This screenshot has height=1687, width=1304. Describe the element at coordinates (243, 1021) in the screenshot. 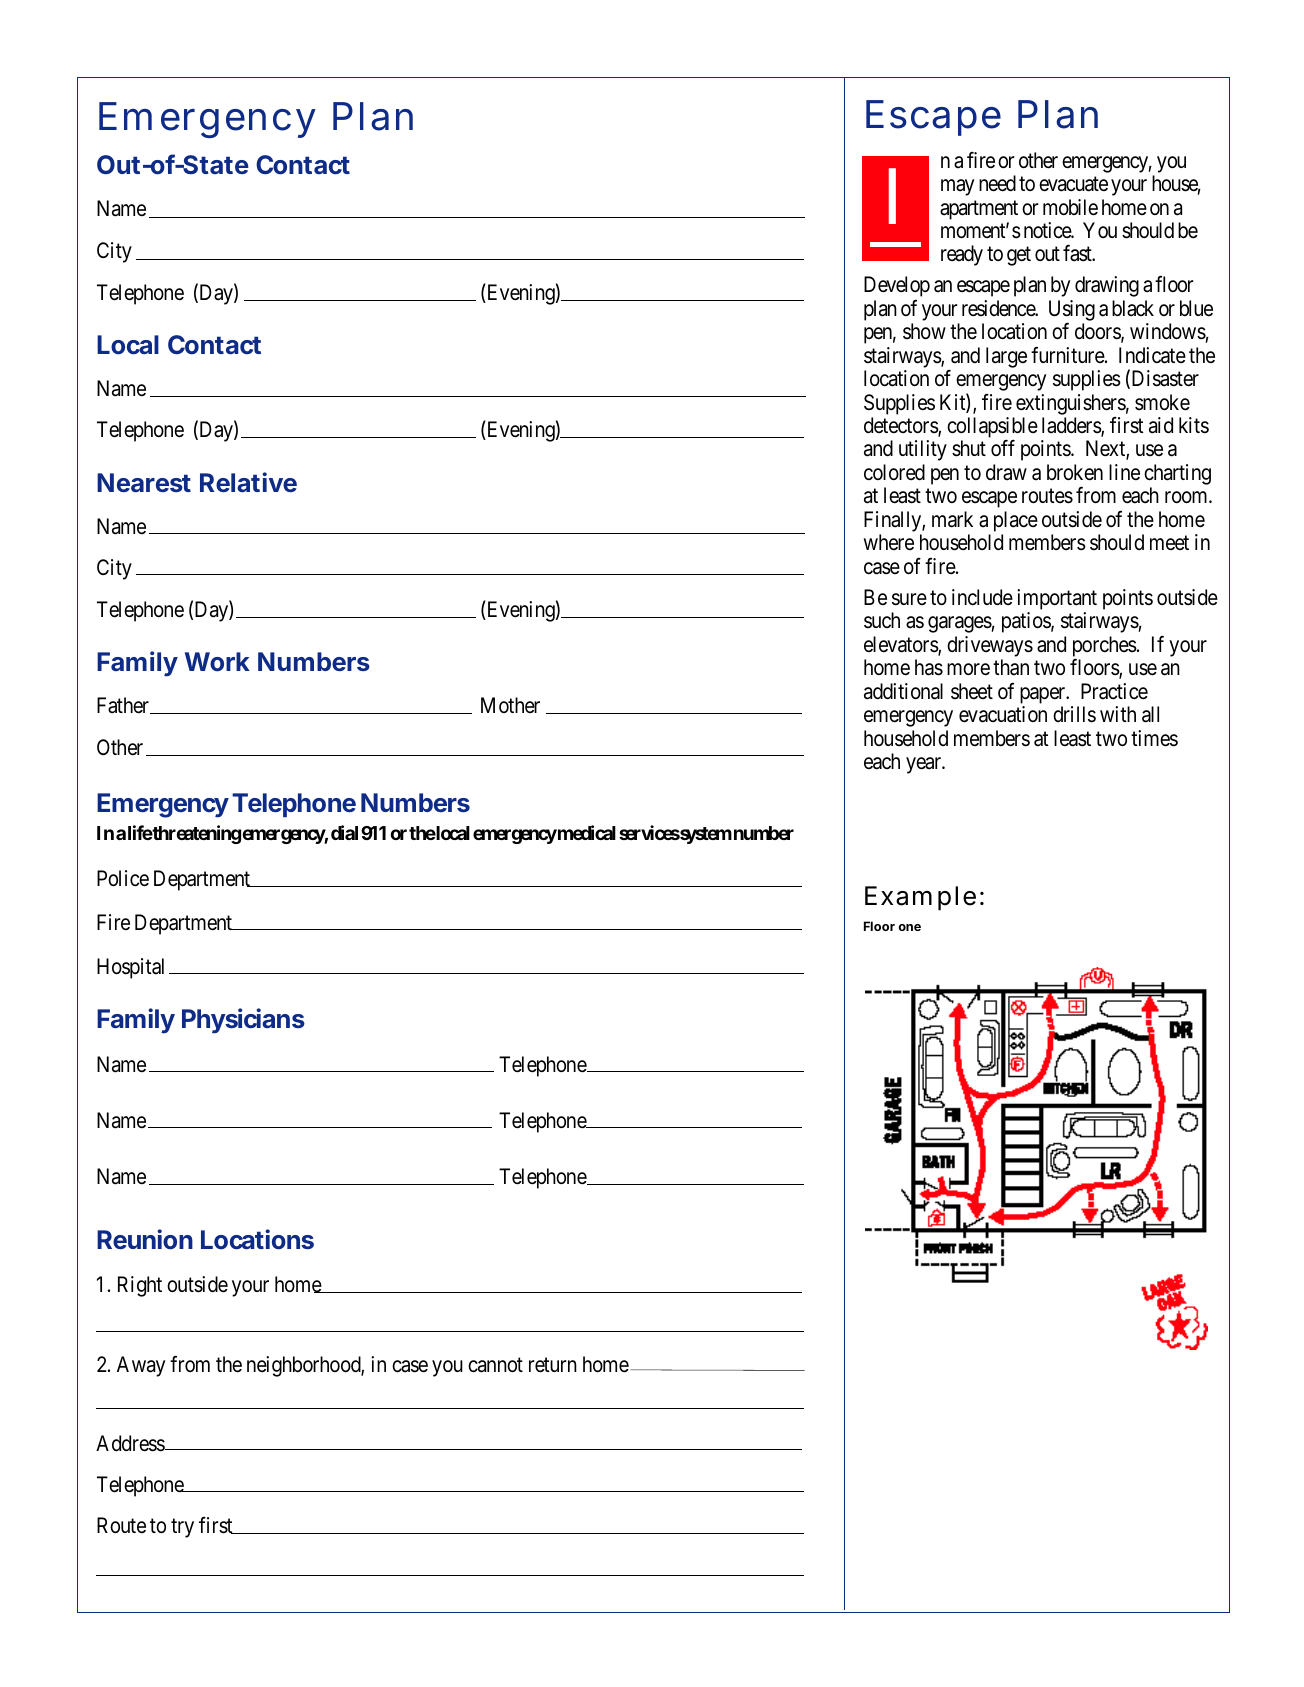

I see `Physicians` at that location.
